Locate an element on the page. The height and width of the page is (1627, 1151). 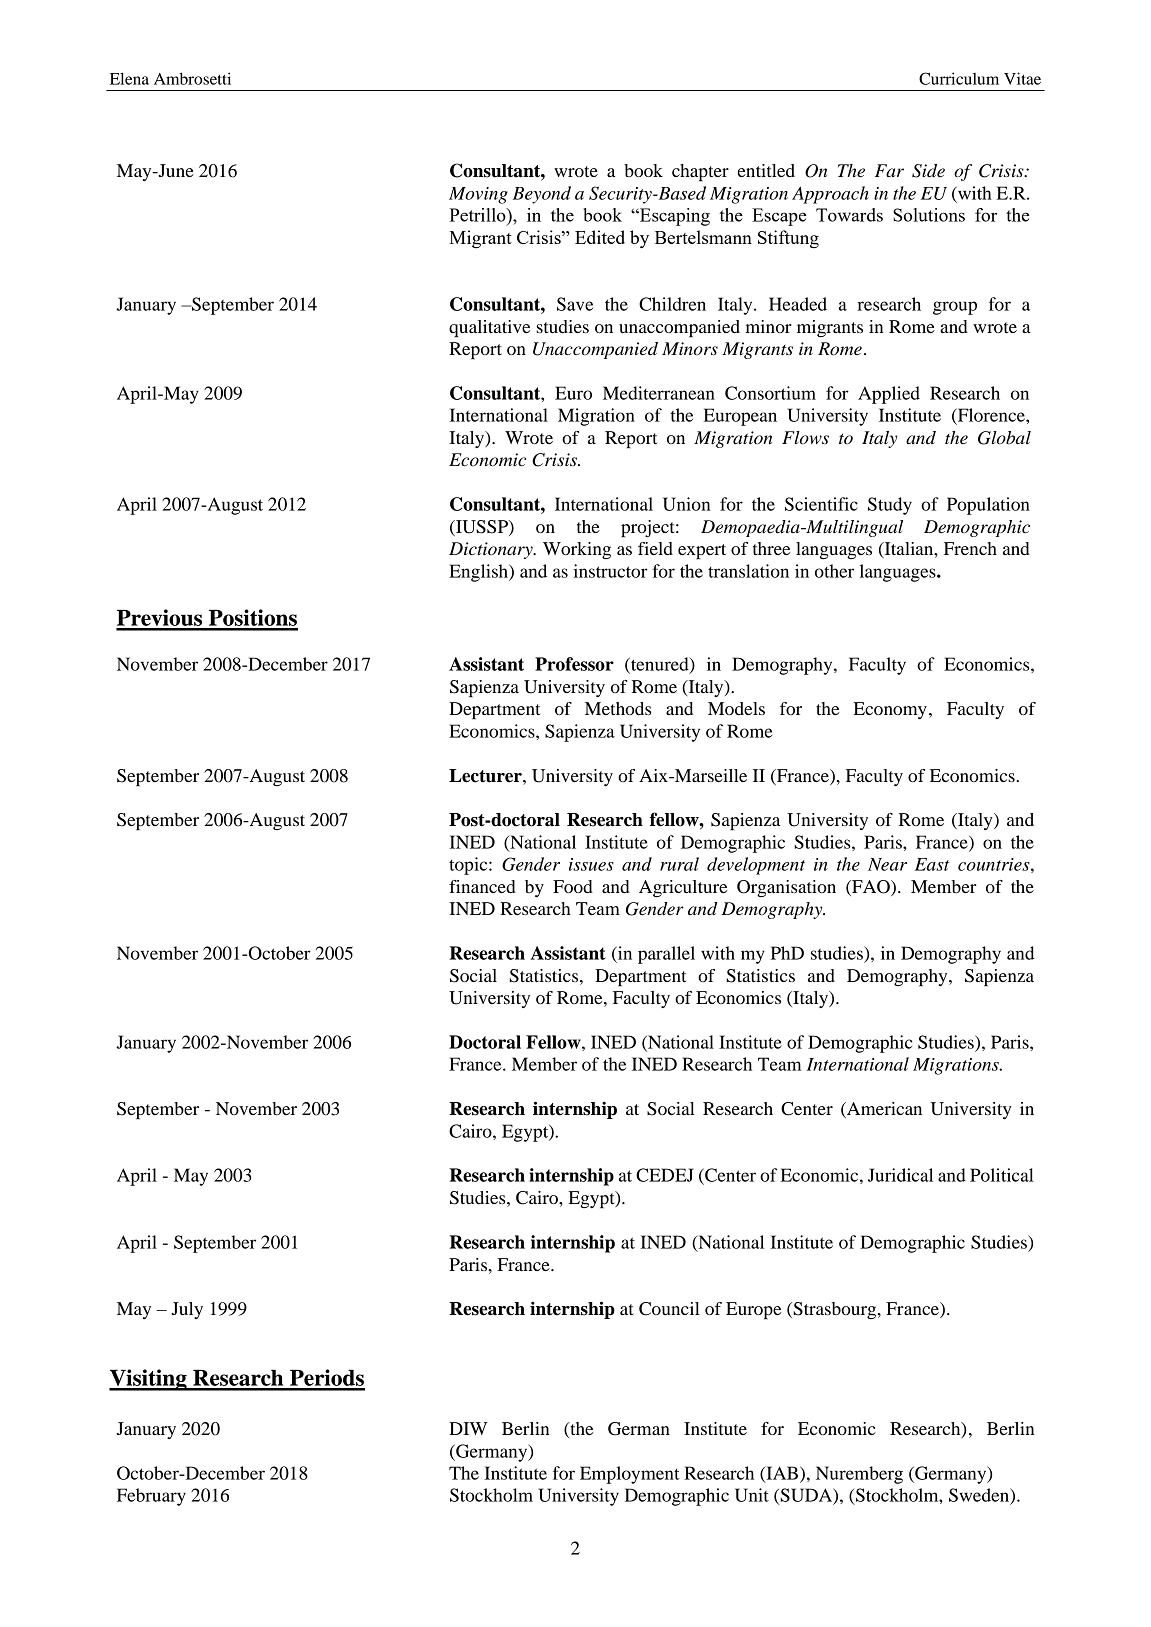
Beyond is located at coordinates (542, 195).
